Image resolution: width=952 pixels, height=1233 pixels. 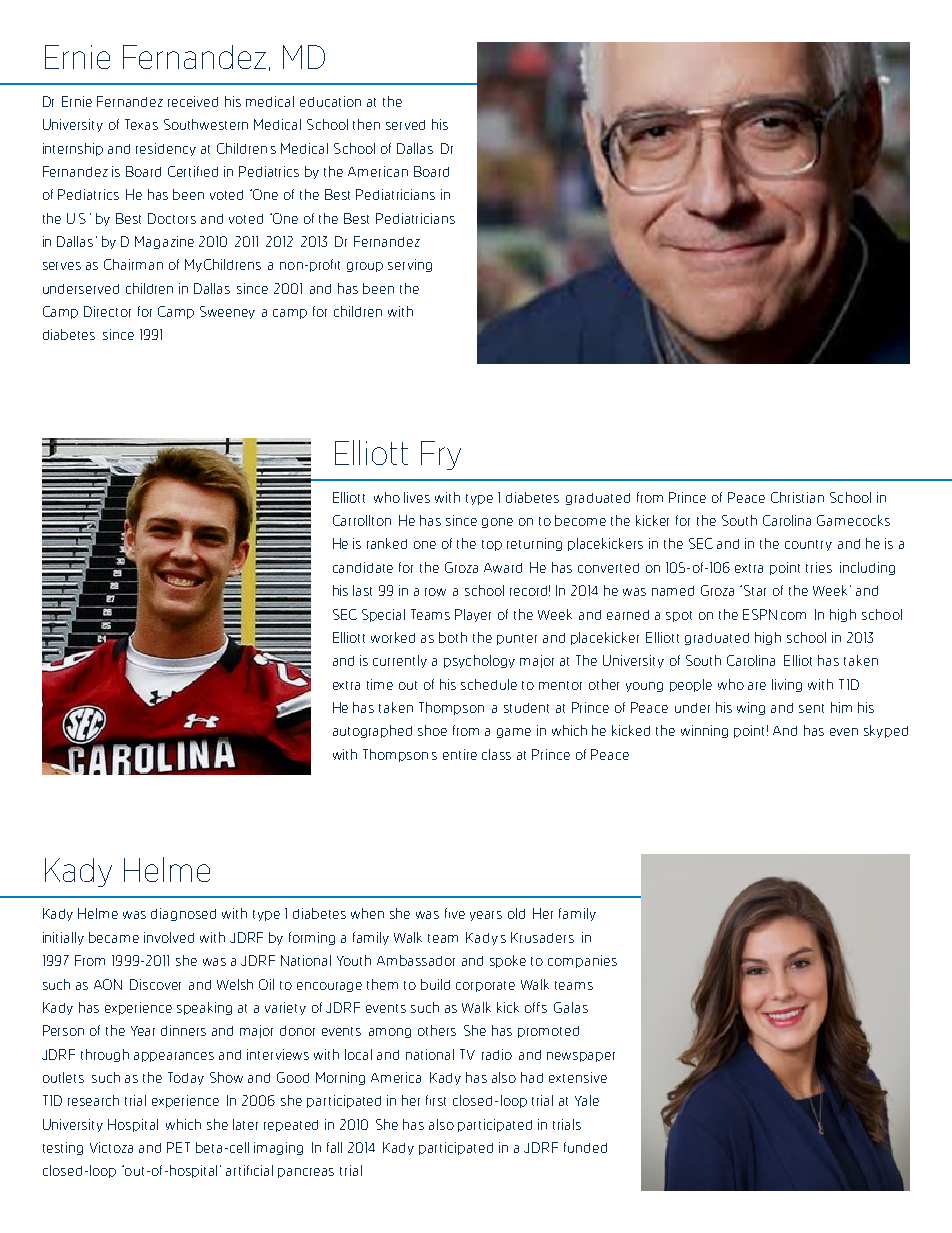 What do you see at coordinates (441, 455) in the image?
I see `Fry` at bounding box center [441, 455].
